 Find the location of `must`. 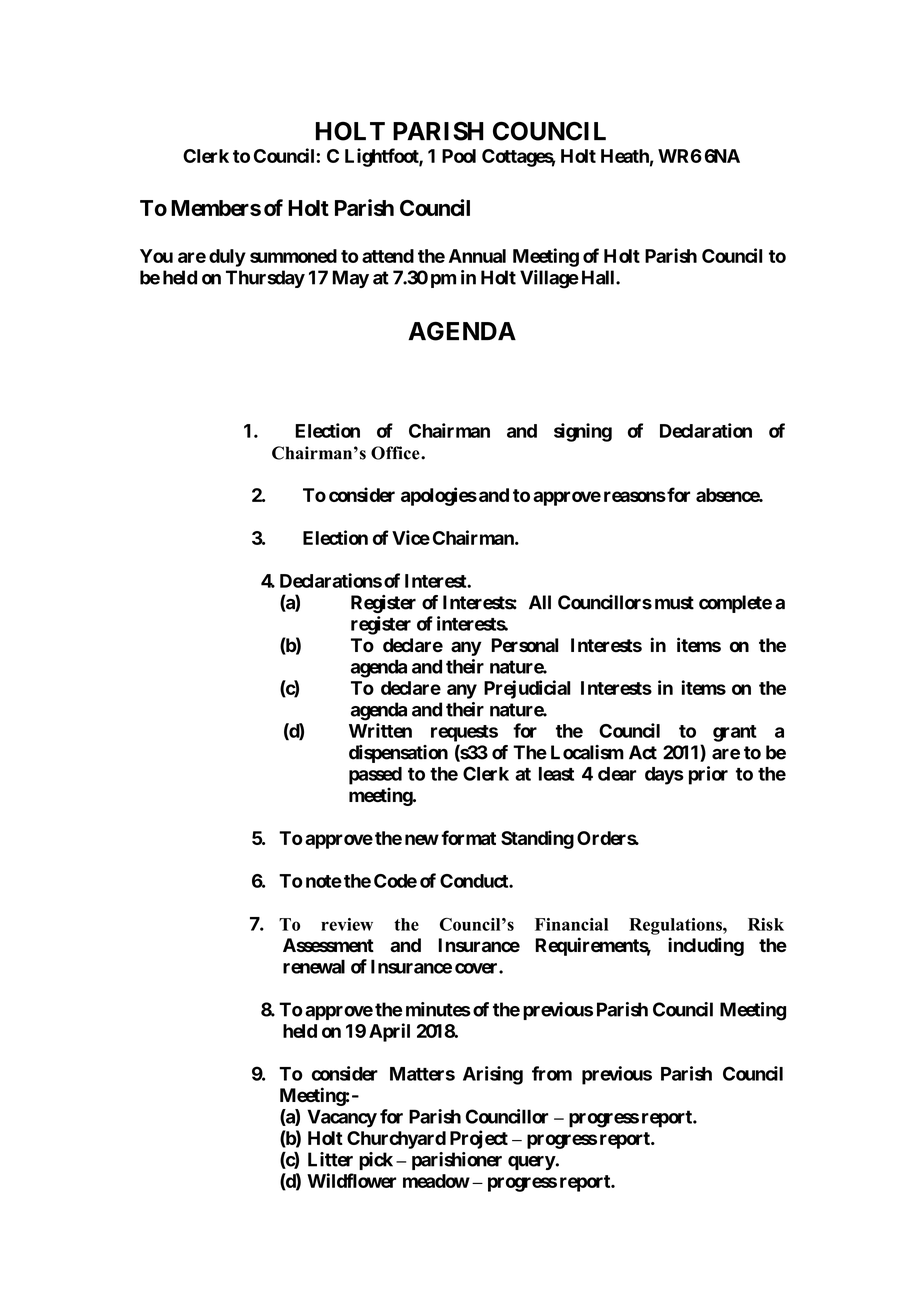

must is located at coordinates (674, 603).
